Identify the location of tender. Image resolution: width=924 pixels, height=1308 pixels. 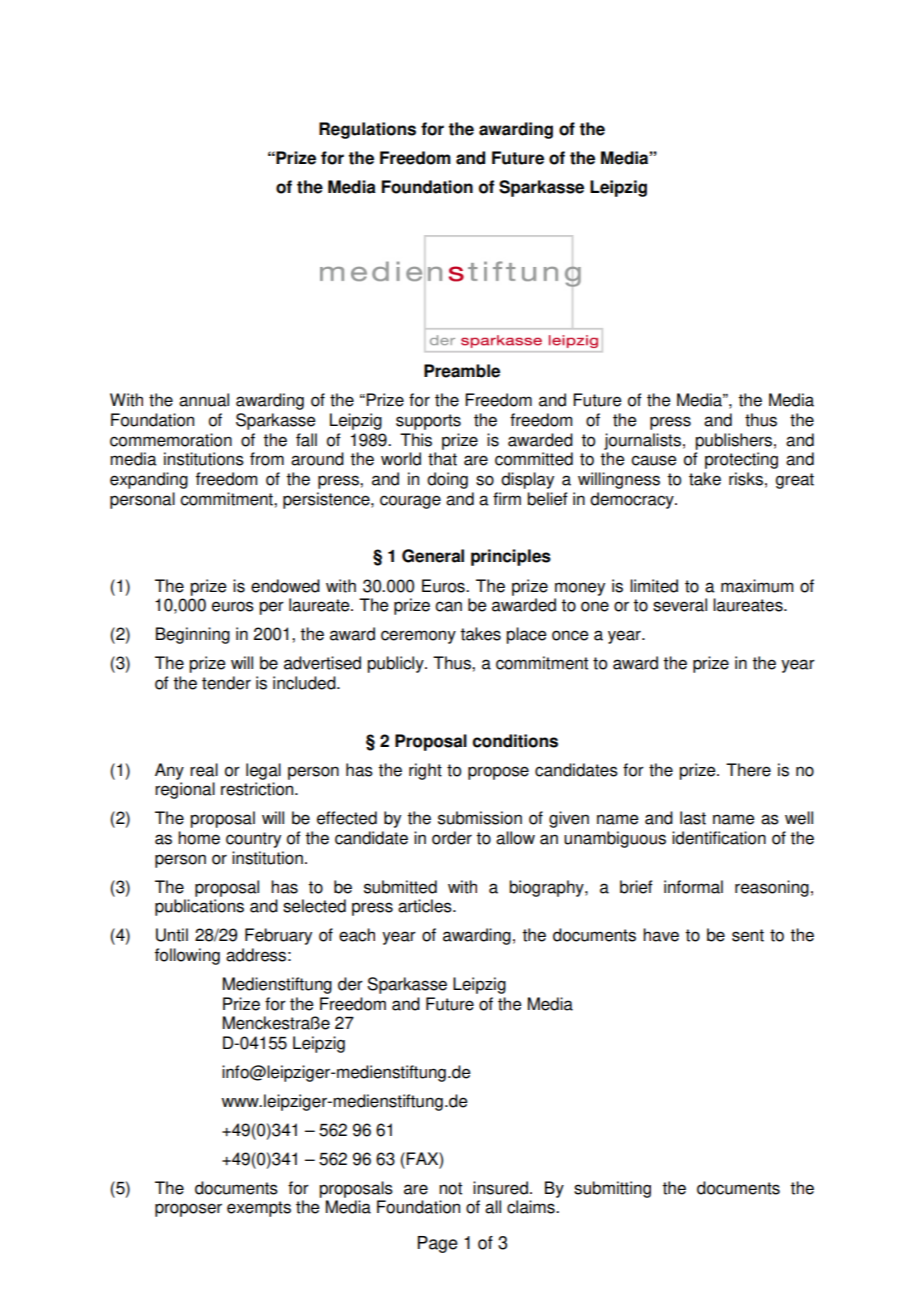
(226, 683).
